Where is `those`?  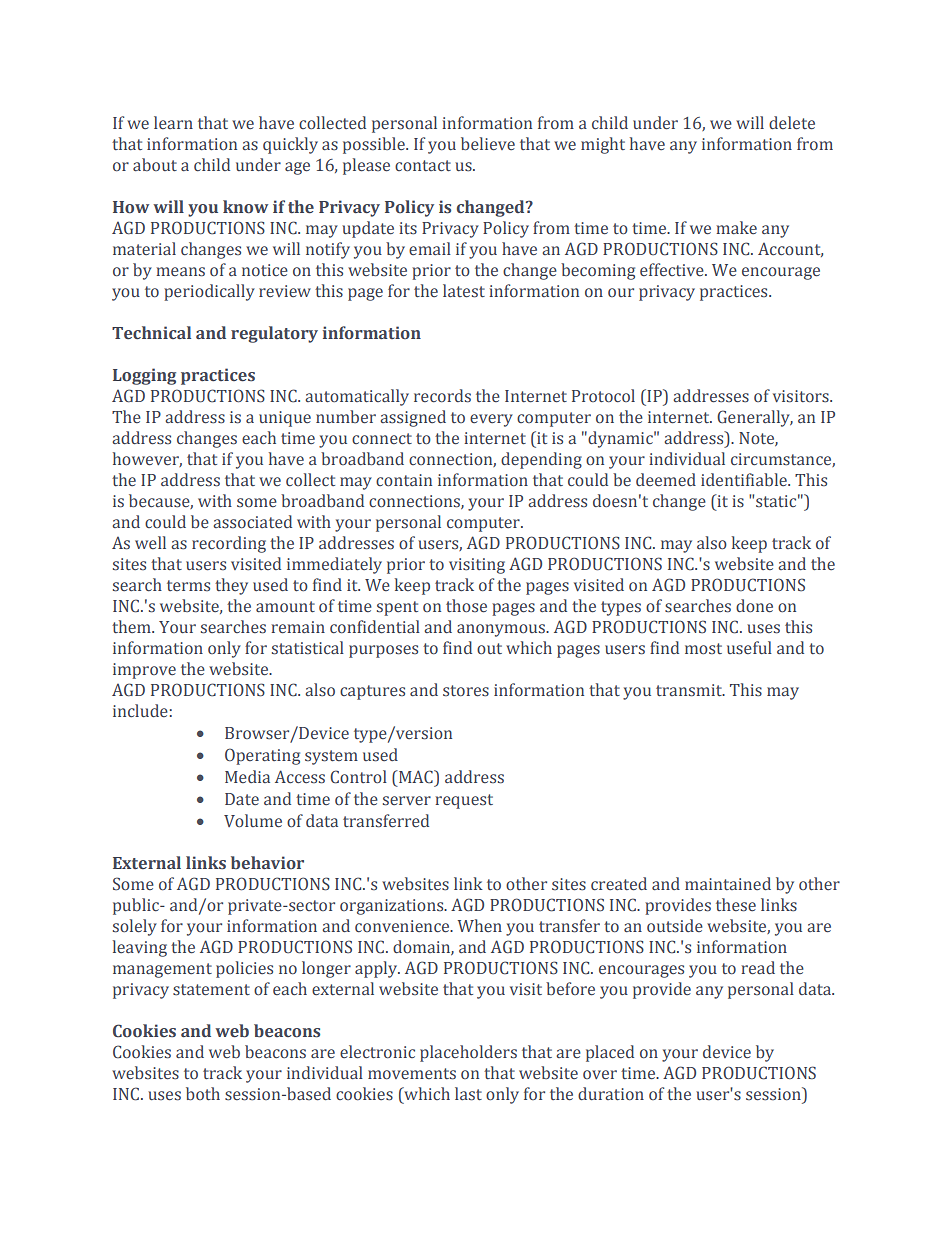
those is located at coordinates (466, 606).
